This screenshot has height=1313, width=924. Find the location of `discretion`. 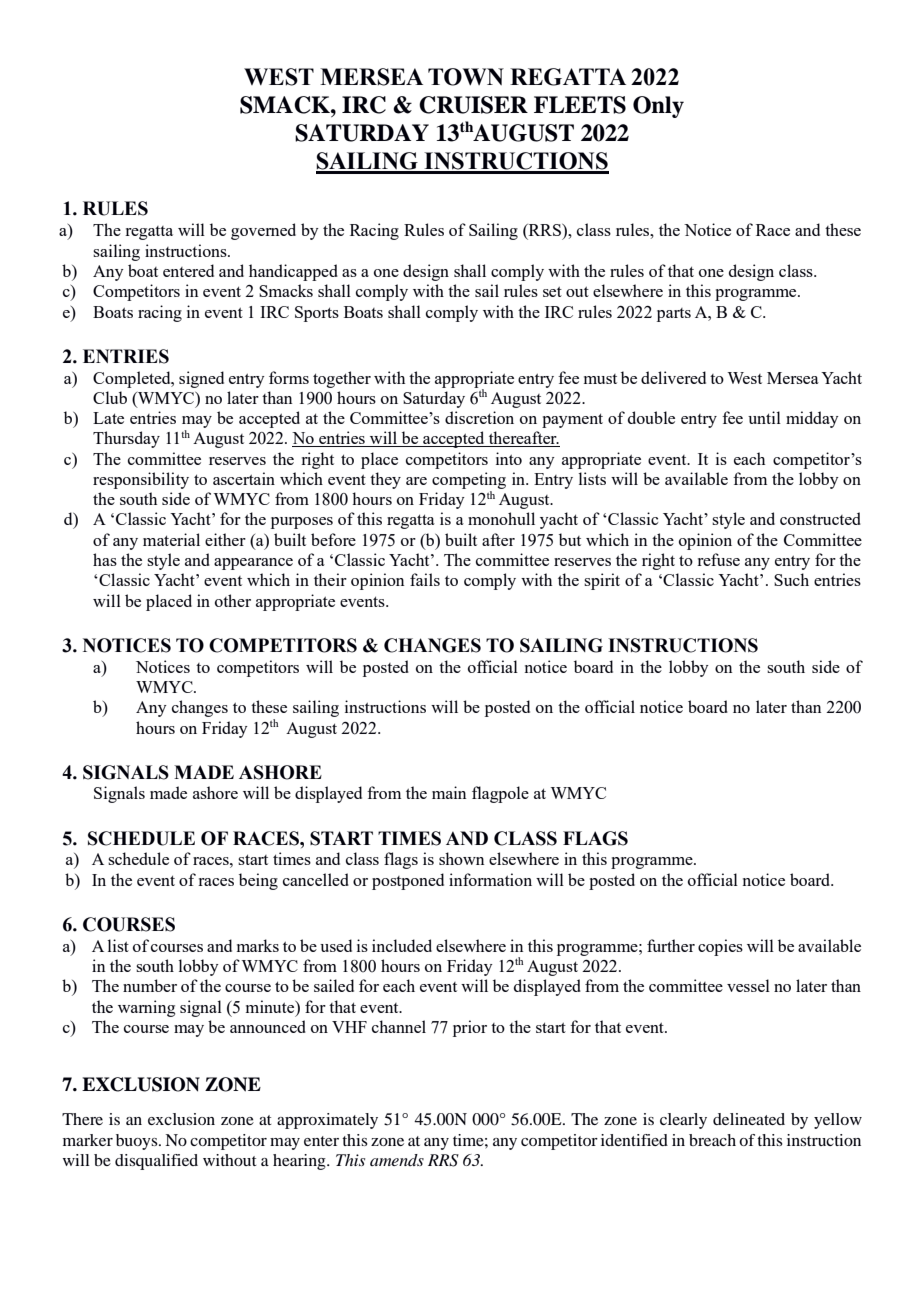

discretion is located at coordinates (479, 417).
